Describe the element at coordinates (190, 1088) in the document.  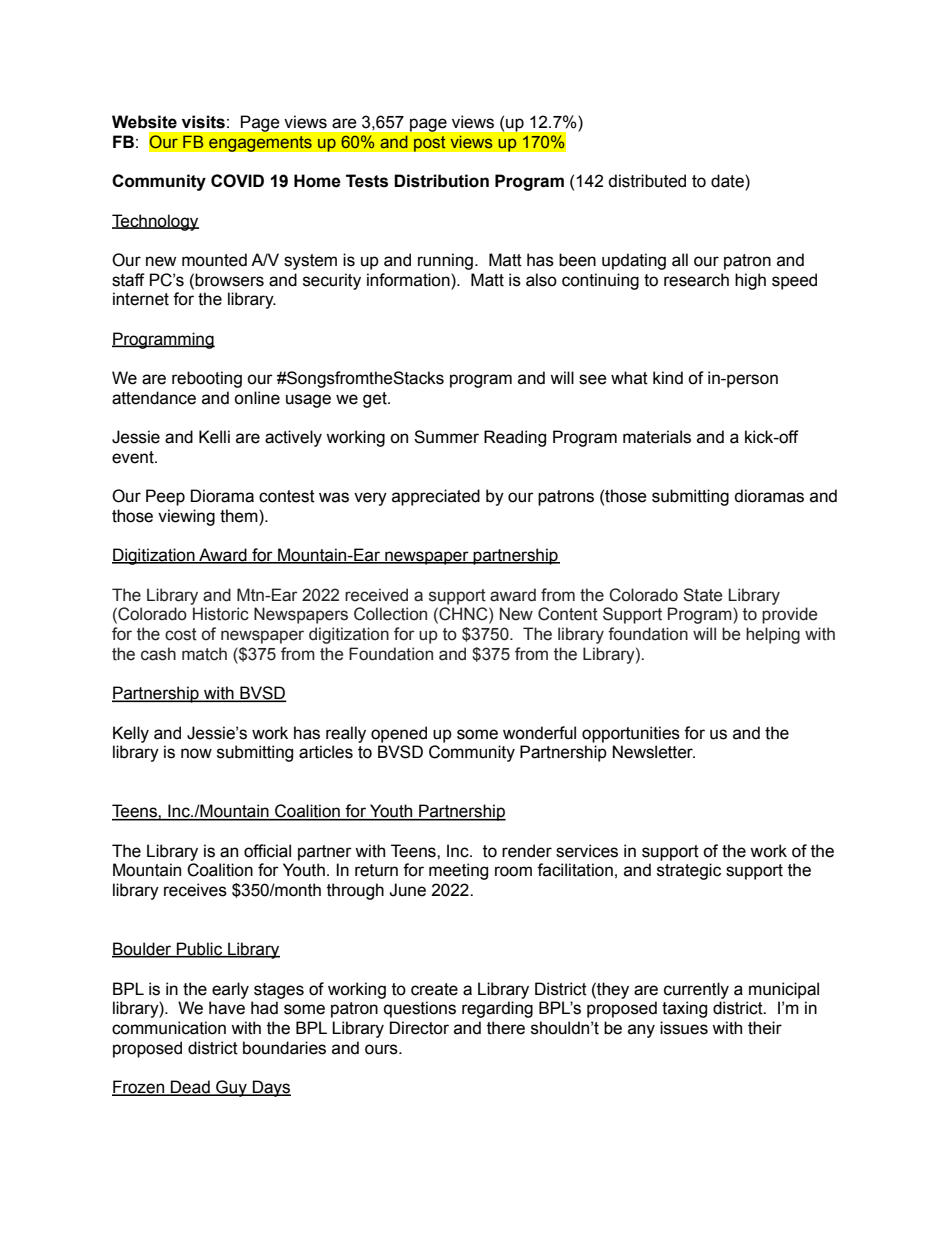
I see `Dead` at that location.
